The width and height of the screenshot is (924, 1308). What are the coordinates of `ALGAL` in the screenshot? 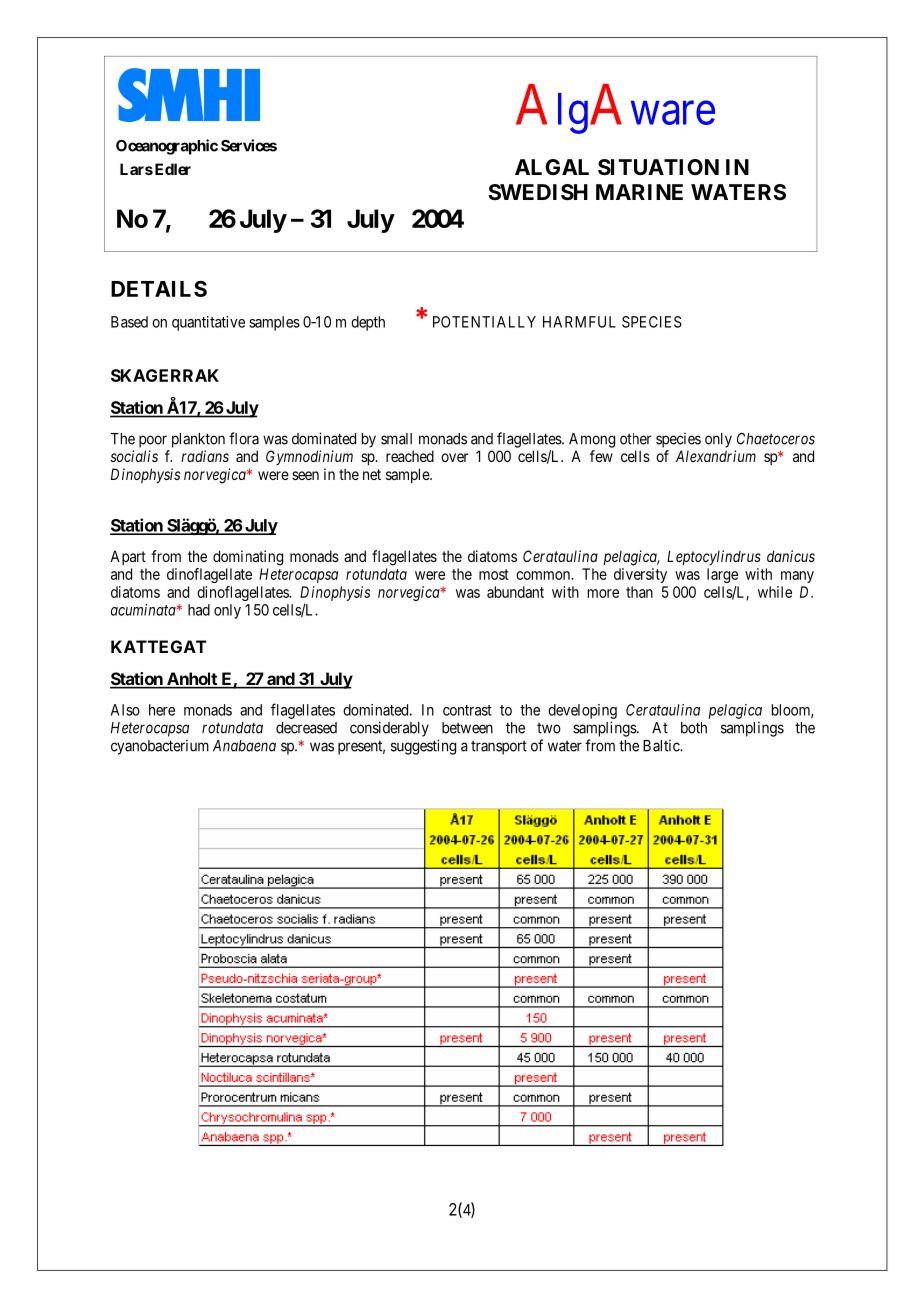 It's located at (552, 167).
